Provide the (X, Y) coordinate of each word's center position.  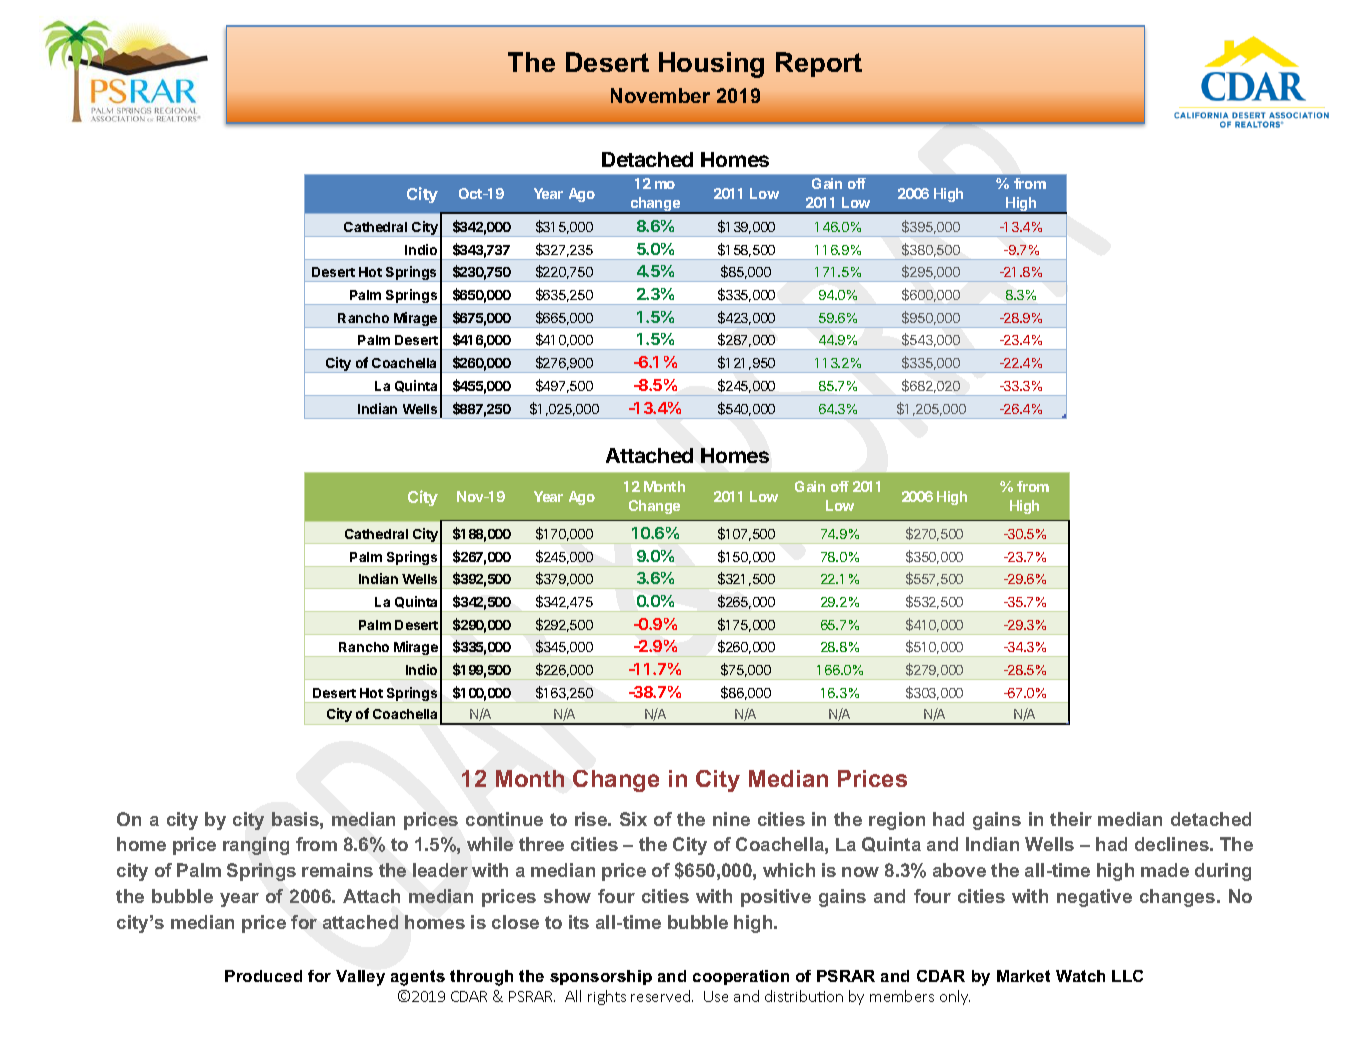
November (660, 95)
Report (819, 64)
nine (731, 819)
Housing (711, 65)
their (1071, 819)
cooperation (741, 977)
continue (504, 819)
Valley (360, 978)
